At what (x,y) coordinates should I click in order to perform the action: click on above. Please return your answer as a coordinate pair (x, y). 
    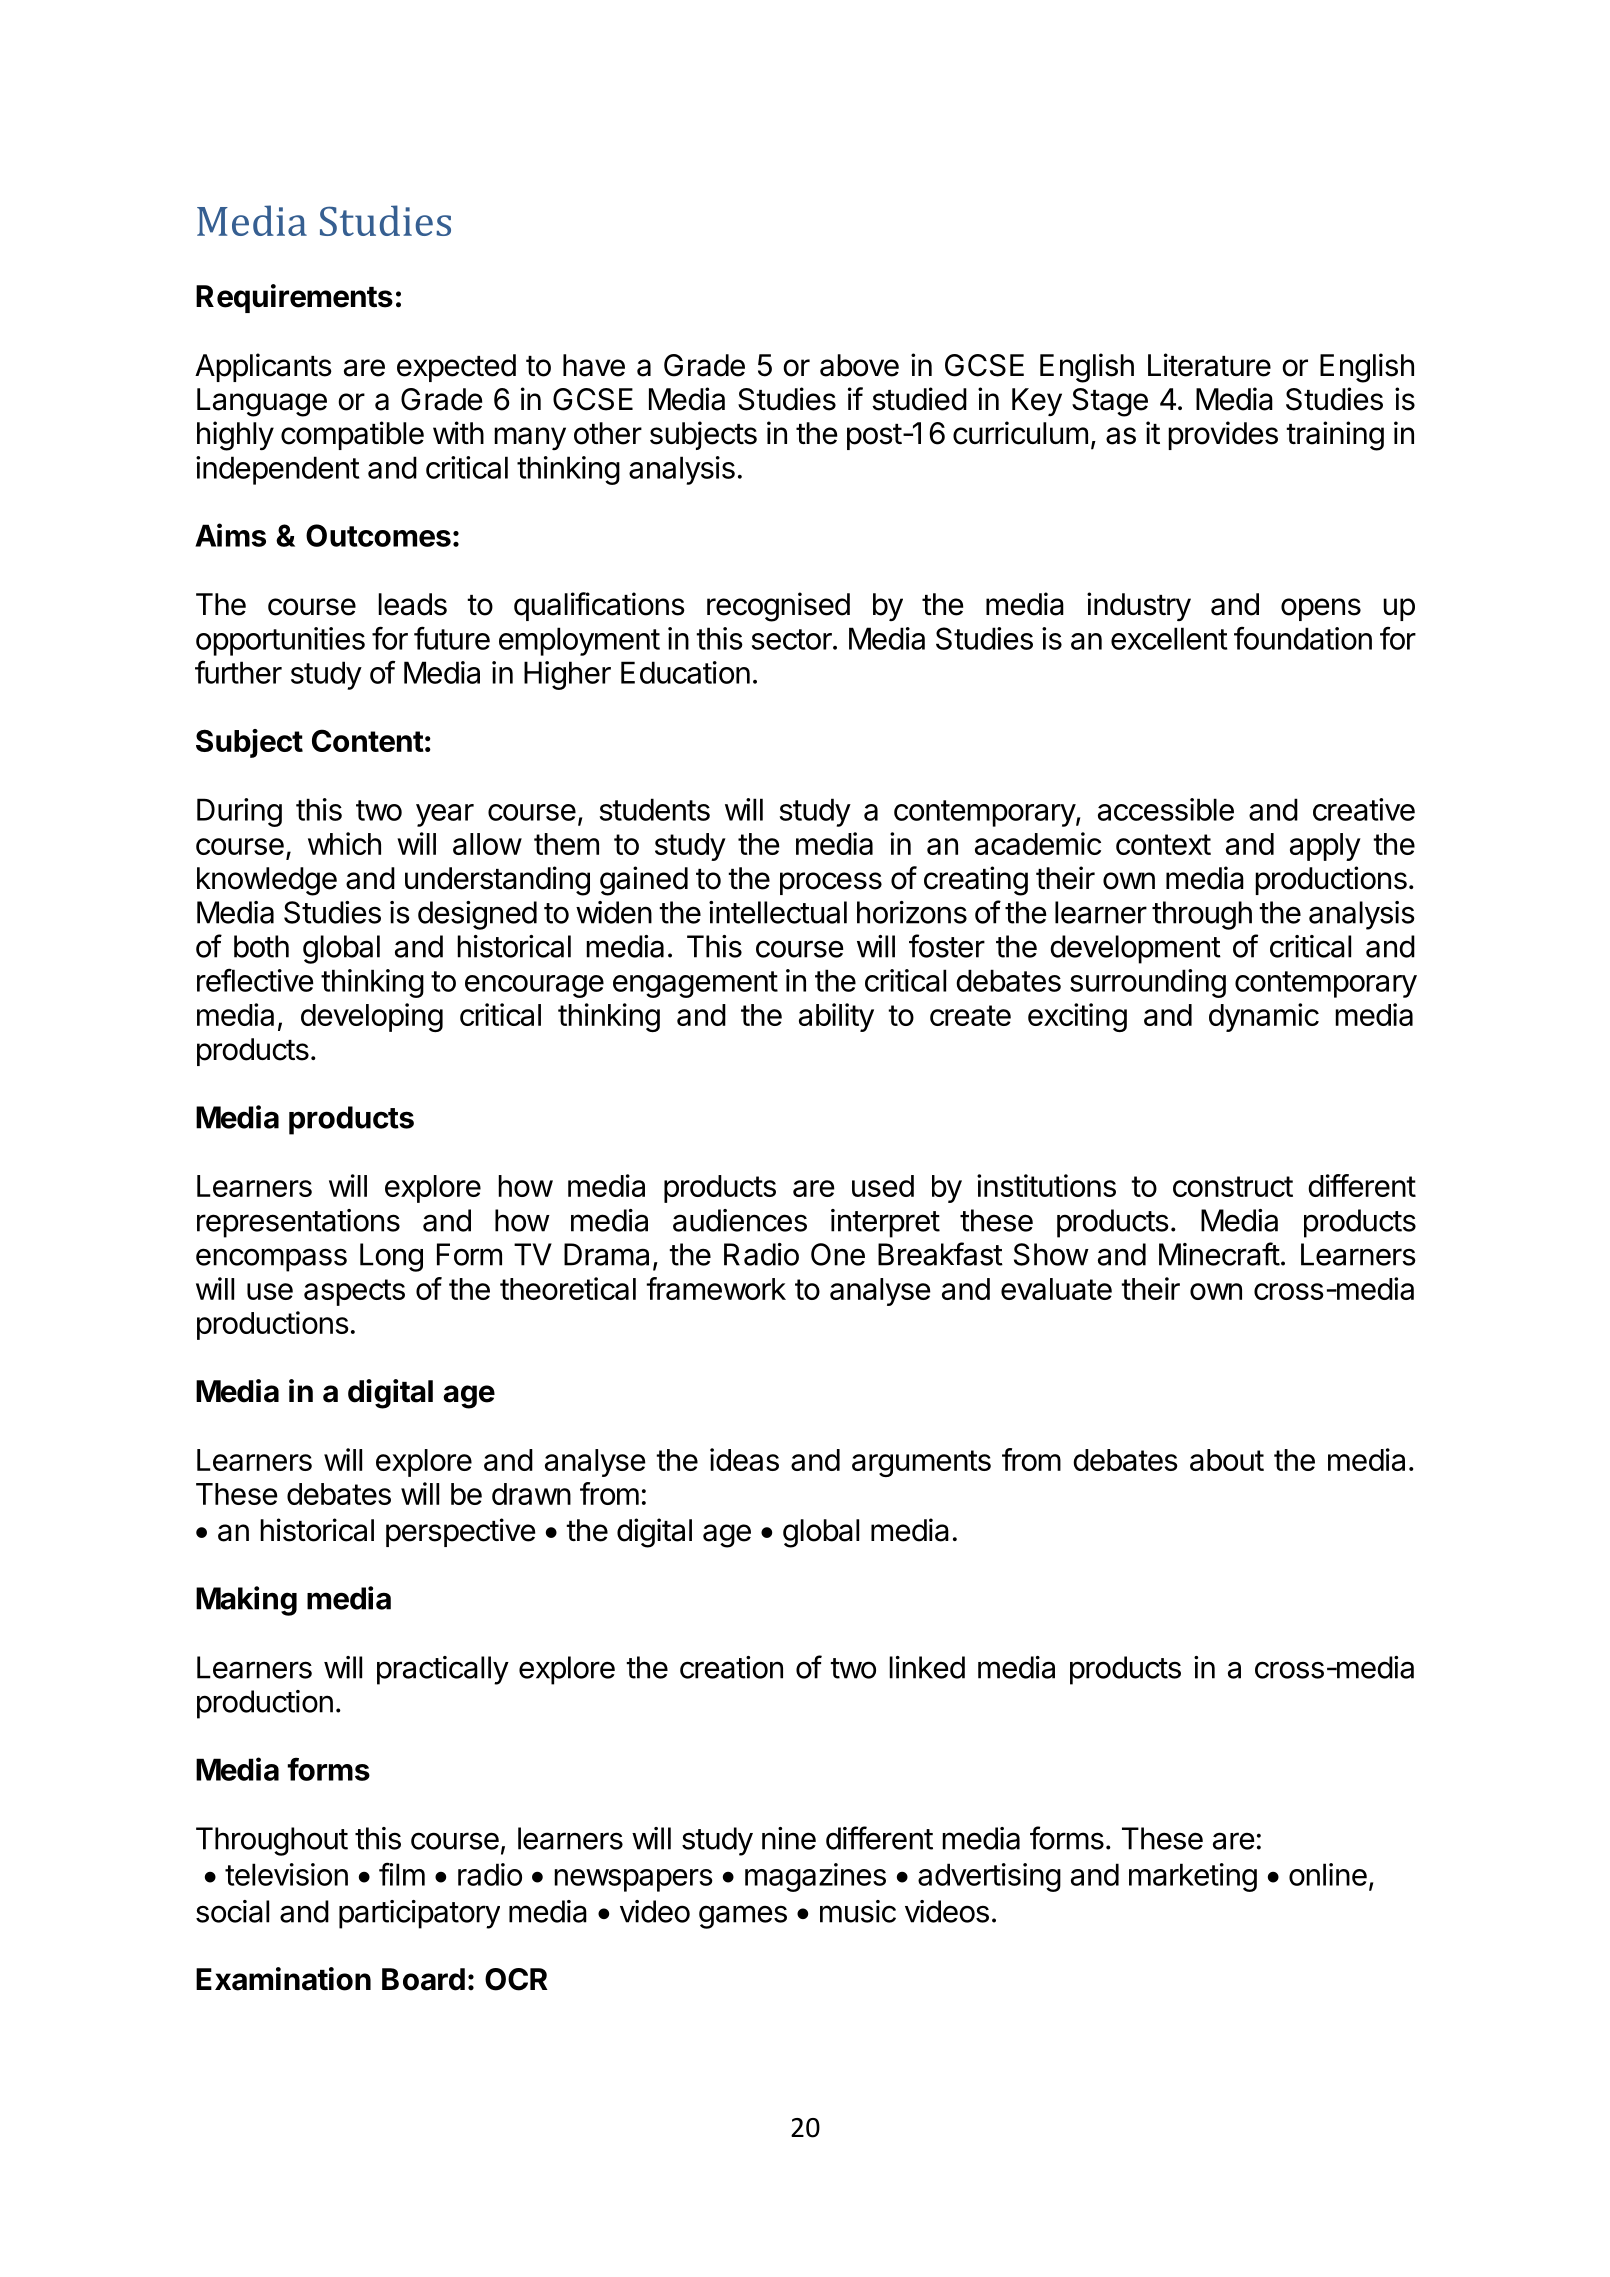
    Looking at the image, I should click on (859, 365).
